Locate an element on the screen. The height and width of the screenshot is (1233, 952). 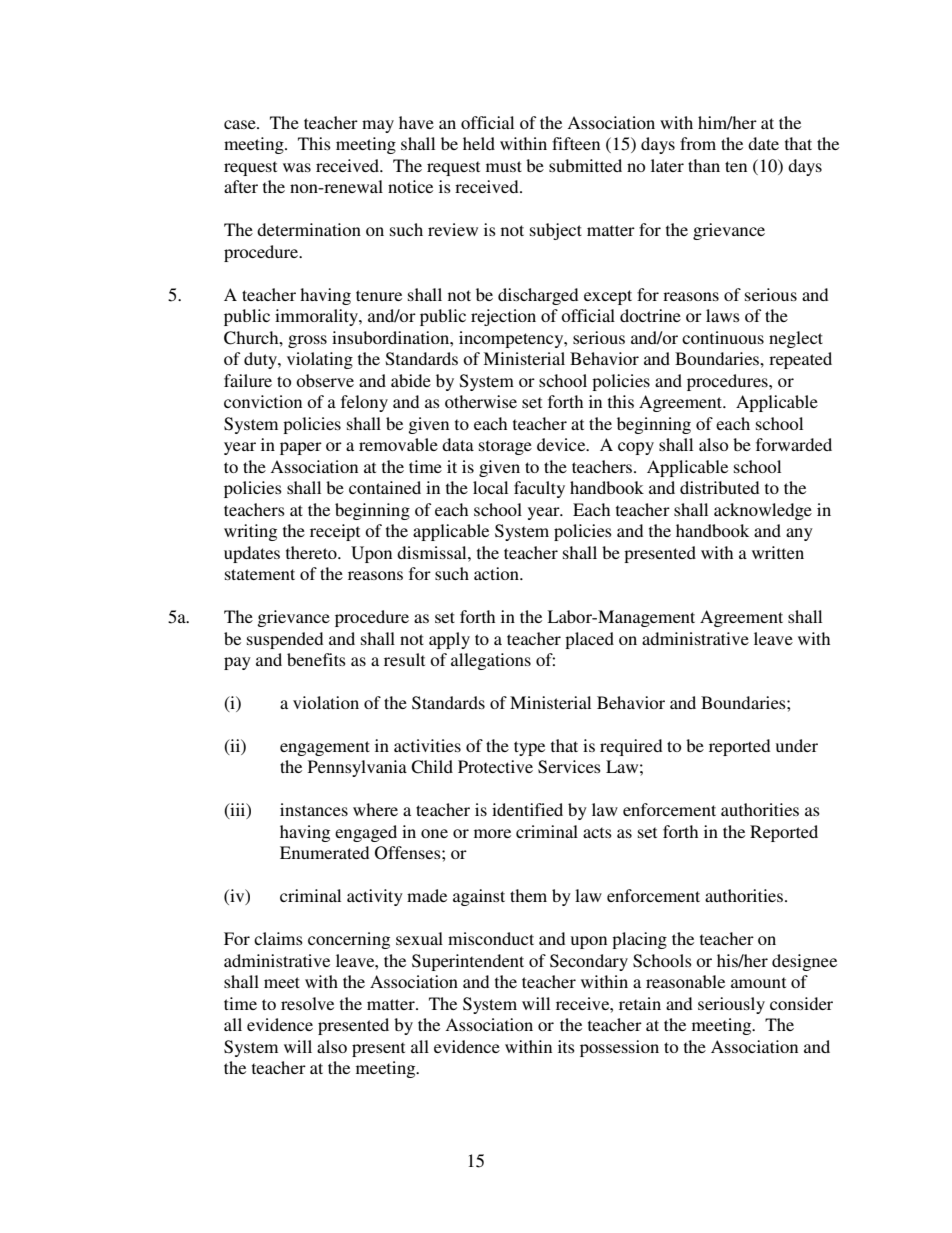
resolve is located at coordinates (307, 1003).
